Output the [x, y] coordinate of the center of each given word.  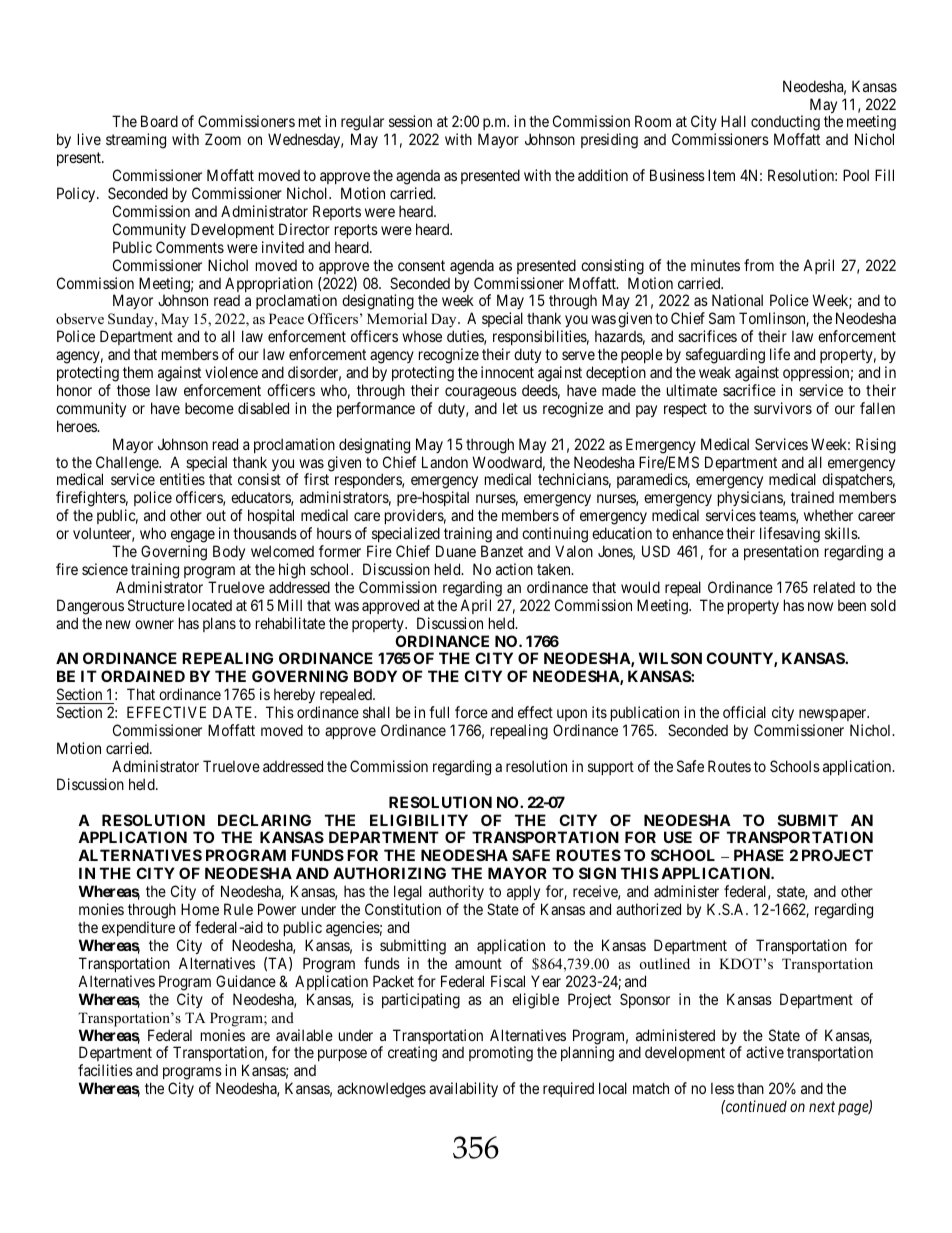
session [410, 121]
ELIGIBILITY [419, 820]
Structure [156, 605]
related [834, 587]
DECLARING [264, 820]
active [765, 1052]
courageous [481, 393]
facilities [105, 1070]
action [514, 569]
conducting [785, 124]
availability [463, 1089]
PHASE [759, 855]
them [138, 372]
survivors [783, 408]
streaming [136, 141]
